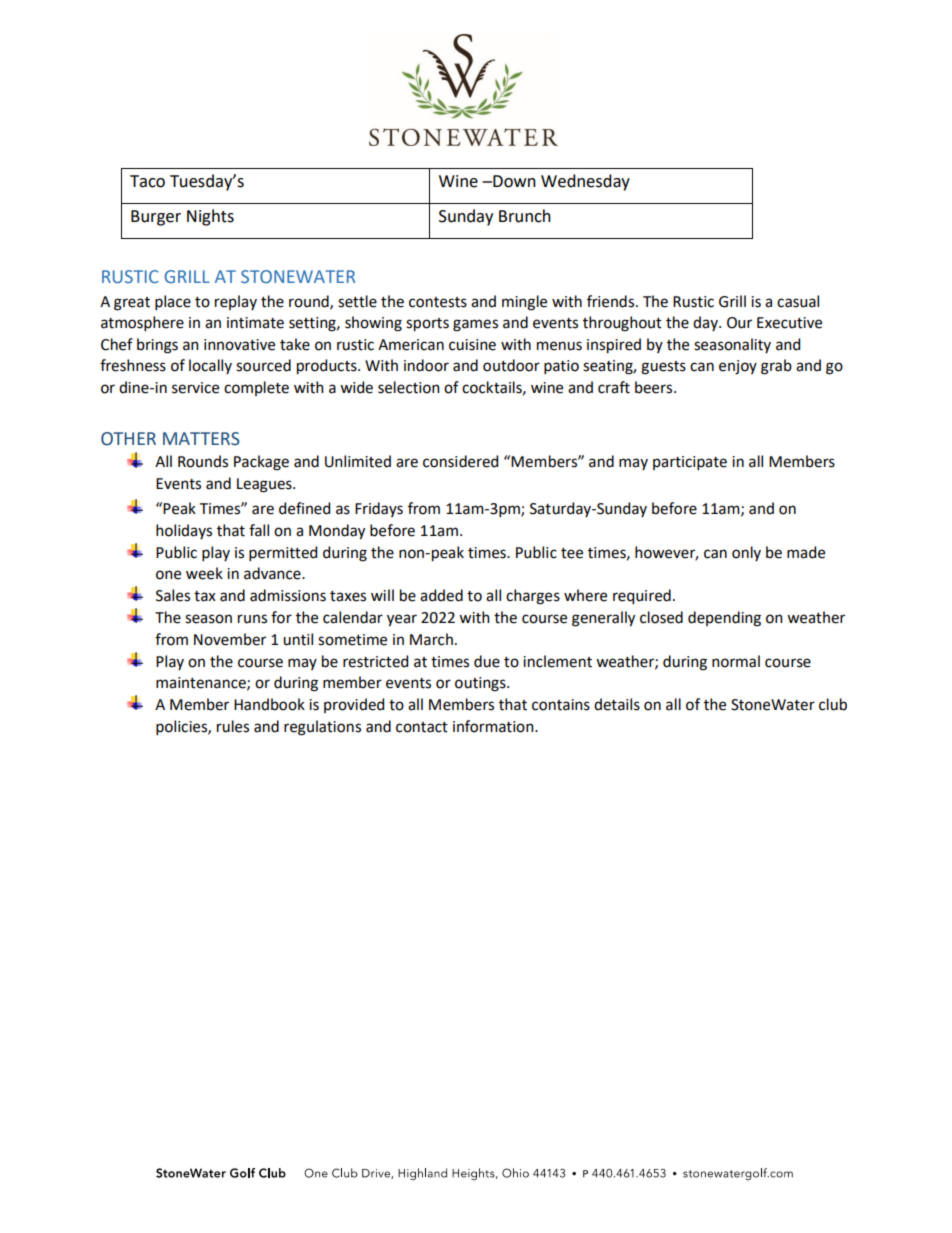  Describe the element at coordinates (210, 366) in the image. I see `locally` at that location.
